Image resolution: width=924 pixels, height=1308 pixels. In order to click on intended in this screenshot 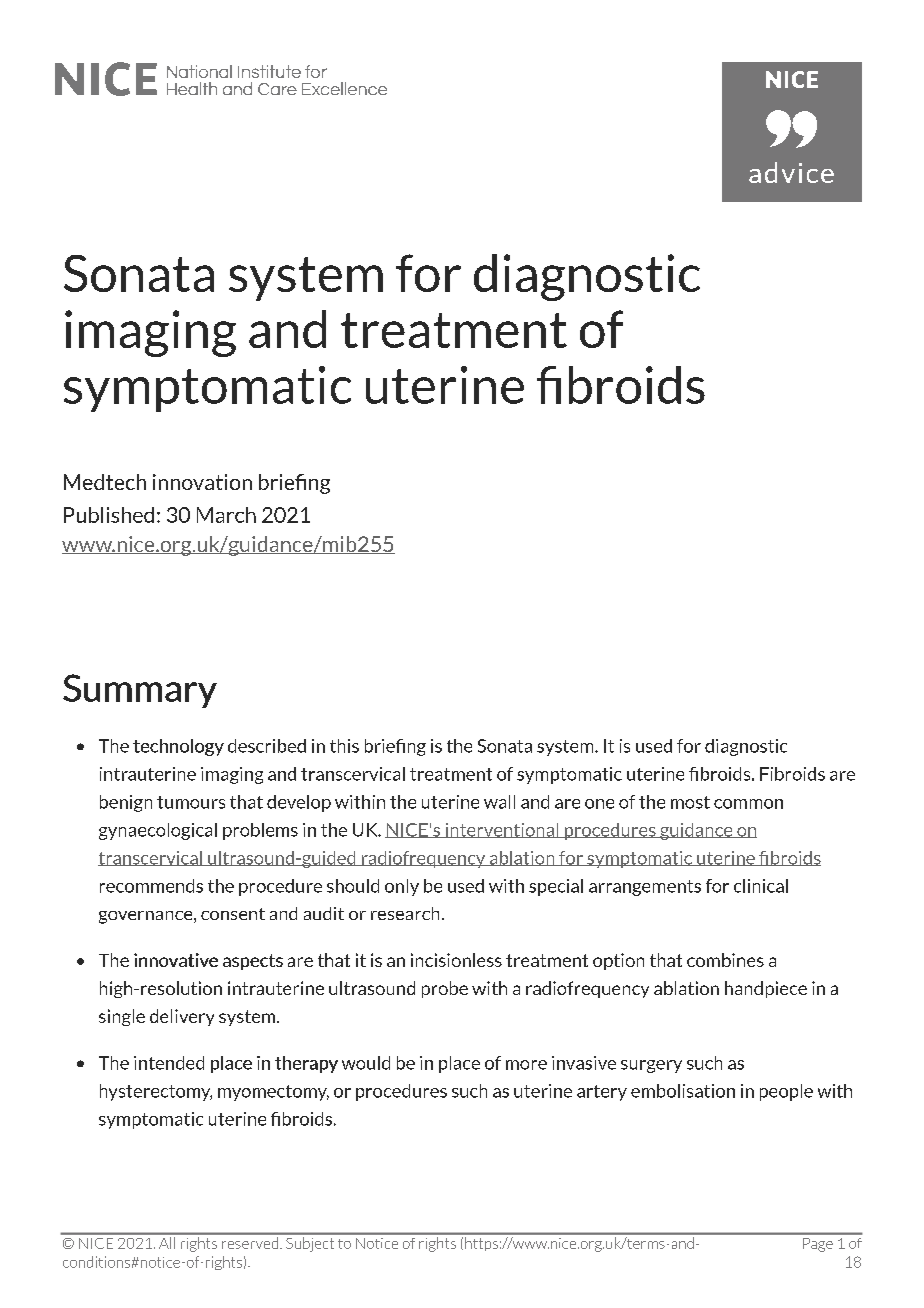, I will do `click(169, 1063)`.
